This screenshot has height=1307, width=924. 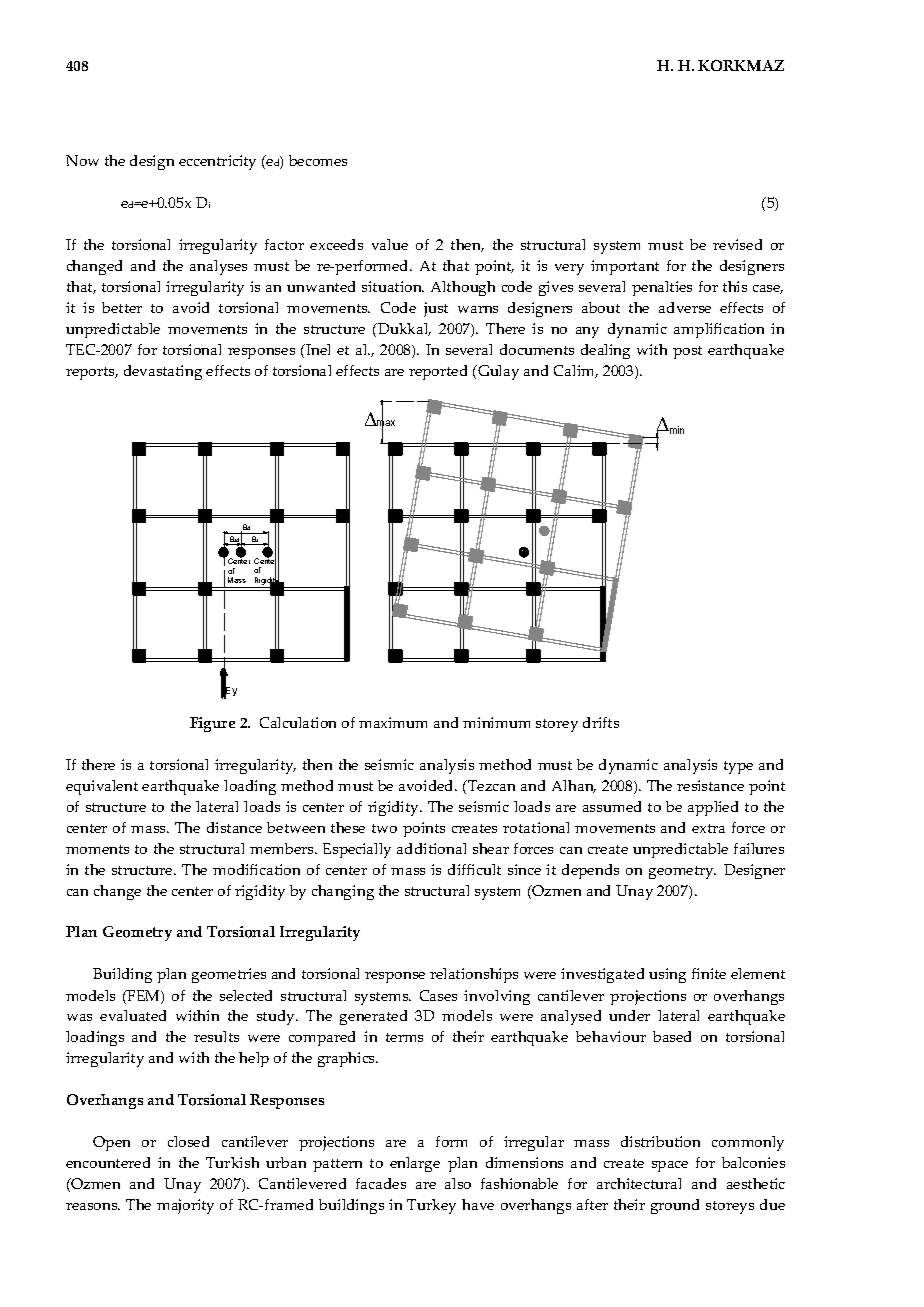 What do you see at coordinates (390, 244) in the screenshot?
I see `value` at bounding box center [390, 244].
